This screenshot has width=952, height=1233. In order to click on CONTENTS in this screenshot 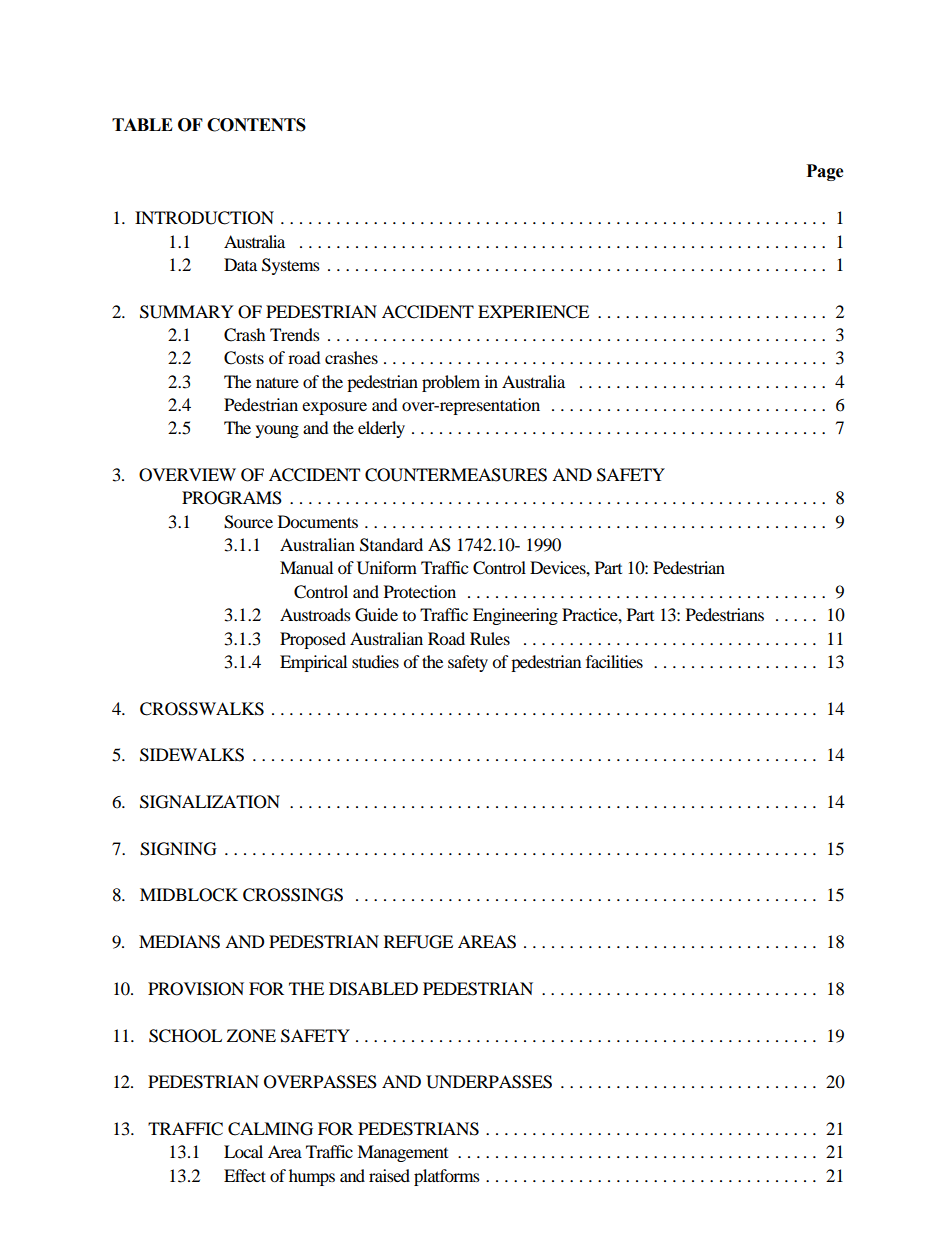, I will do `click(256, 125)`.
